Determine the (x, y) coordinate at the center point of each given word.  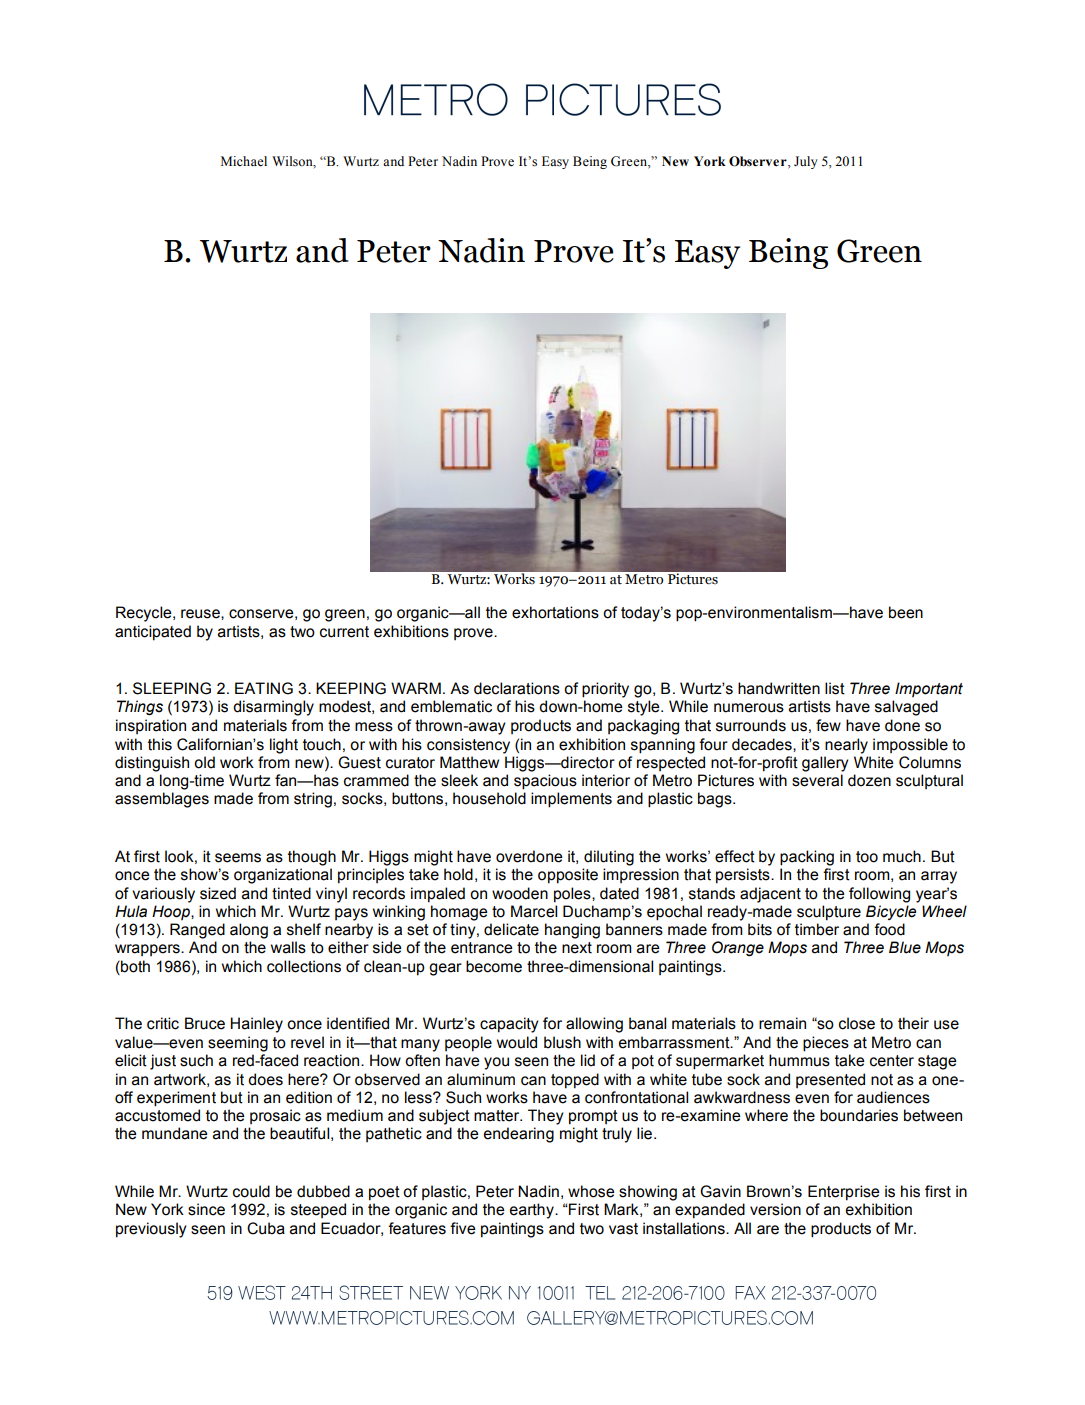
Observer (759, 162)
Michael (244, 161)
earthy (533, 1211)
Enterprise (844, 1193)
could (251, 1191)
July (806, 162)
